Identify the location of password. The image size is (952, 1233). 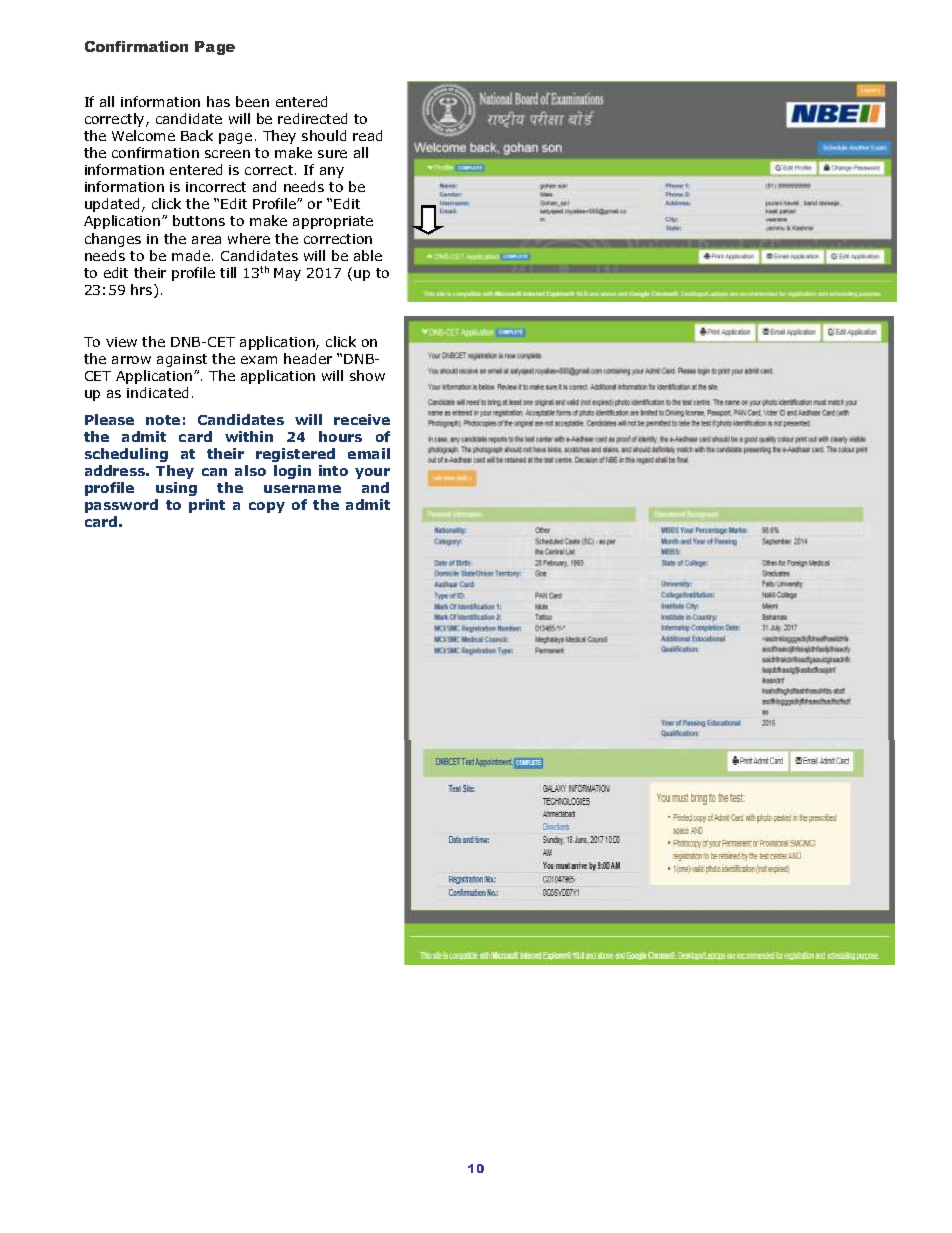
(121, 506).
